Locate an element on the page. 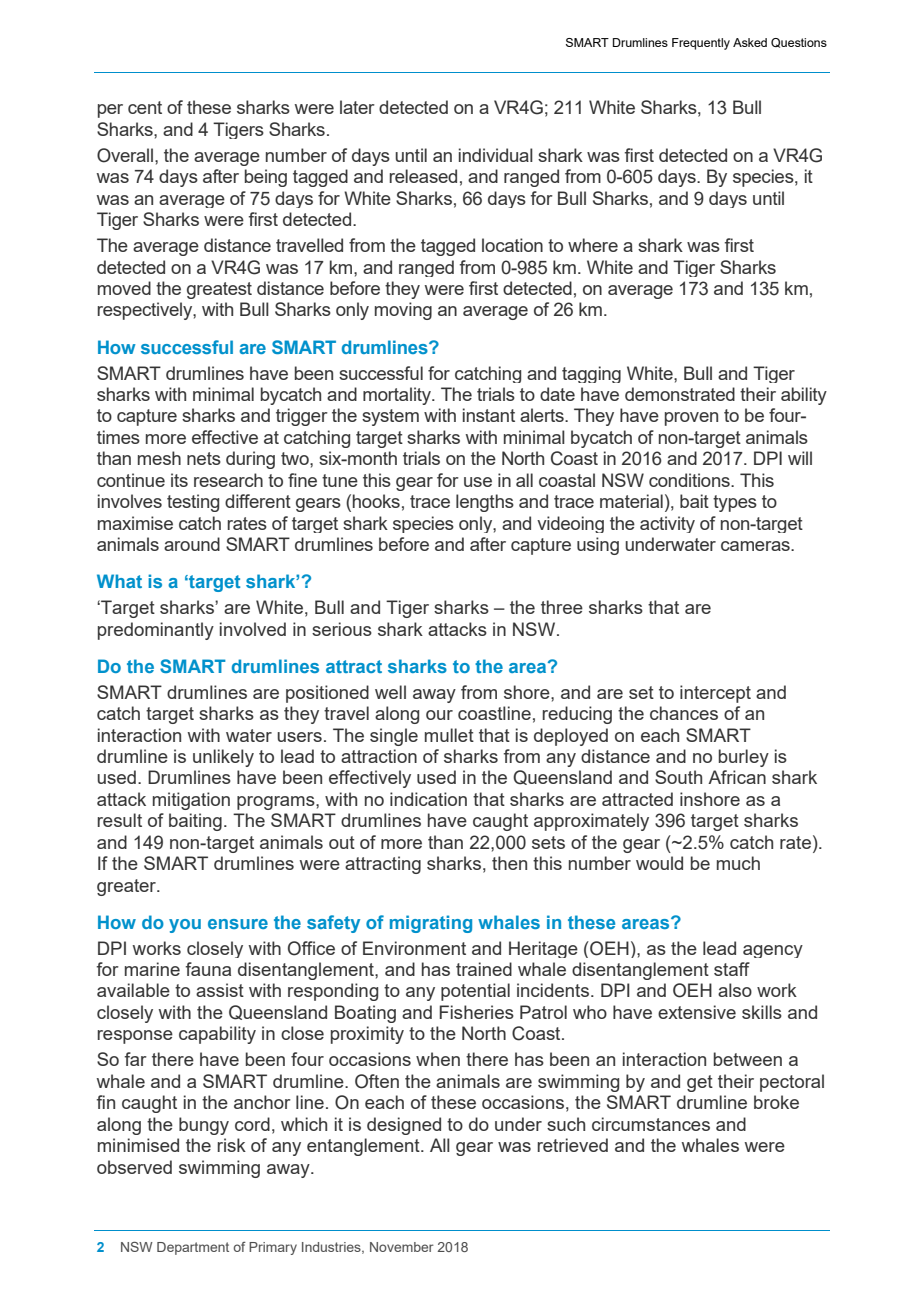 Image resolution: width=924 pixels, height=1308 pixels. well is located at coordinates (390, 692).
